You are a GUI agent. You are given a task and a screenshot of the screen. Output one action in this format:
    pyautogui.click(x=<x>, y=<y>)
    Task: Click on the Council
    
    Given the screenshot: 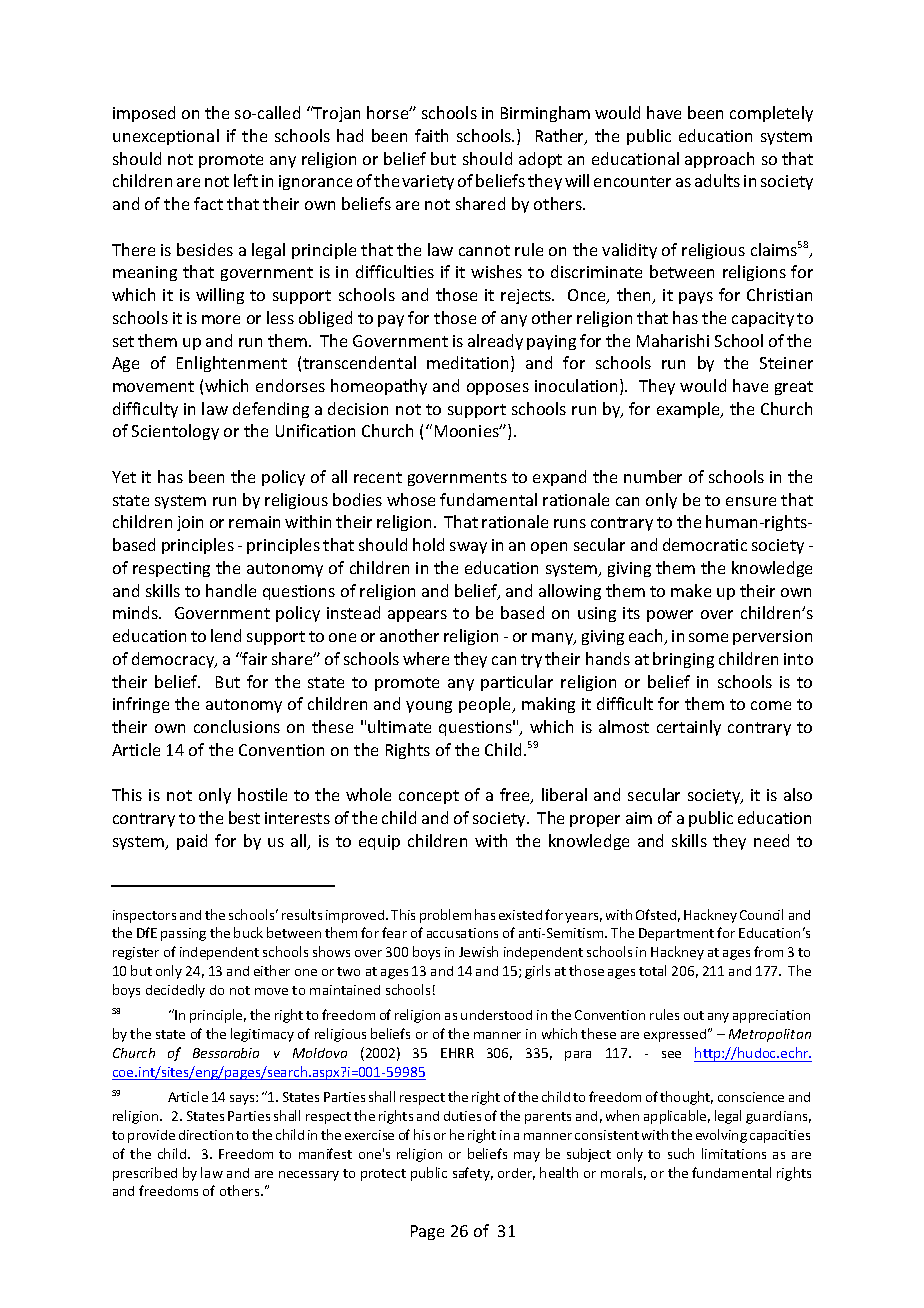 What is the action you would take?
    pyautogui.click(x=761, y=914)
